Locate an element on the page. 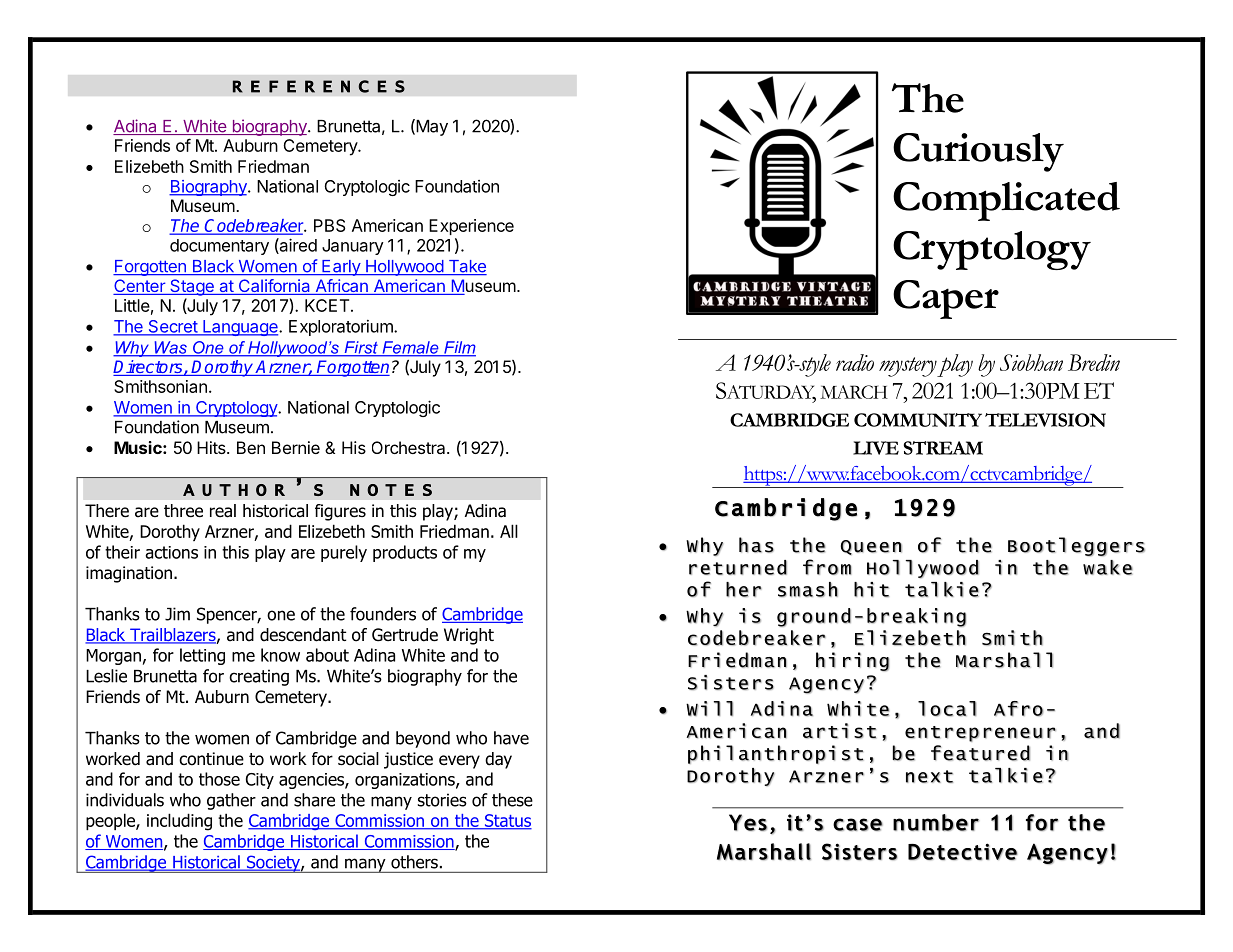  Detective is located at coordinates (963, 852).
